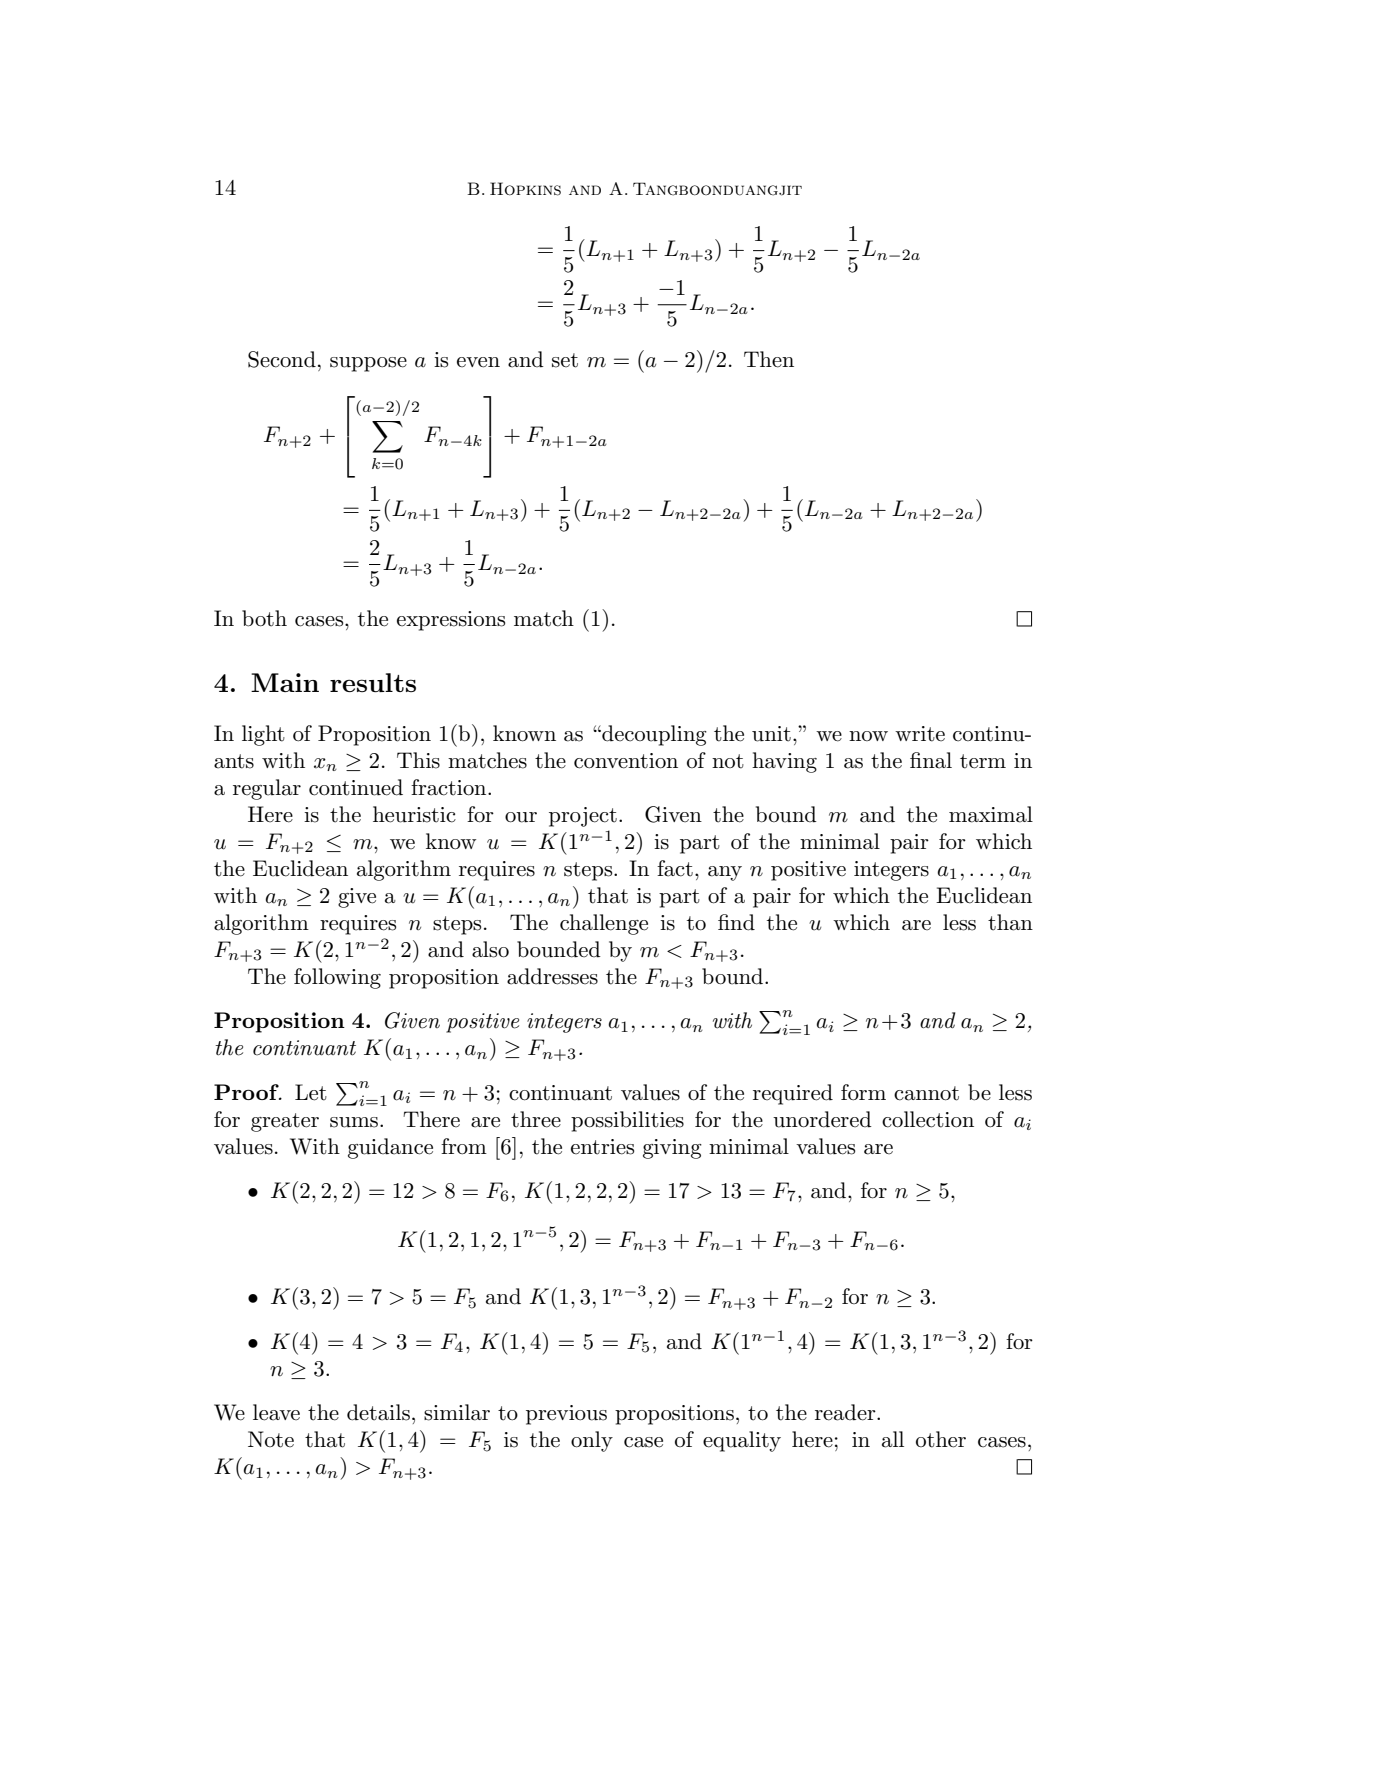  Describe the element at coordinates (337, 978) in the screenshot. I see `following` at that location.
